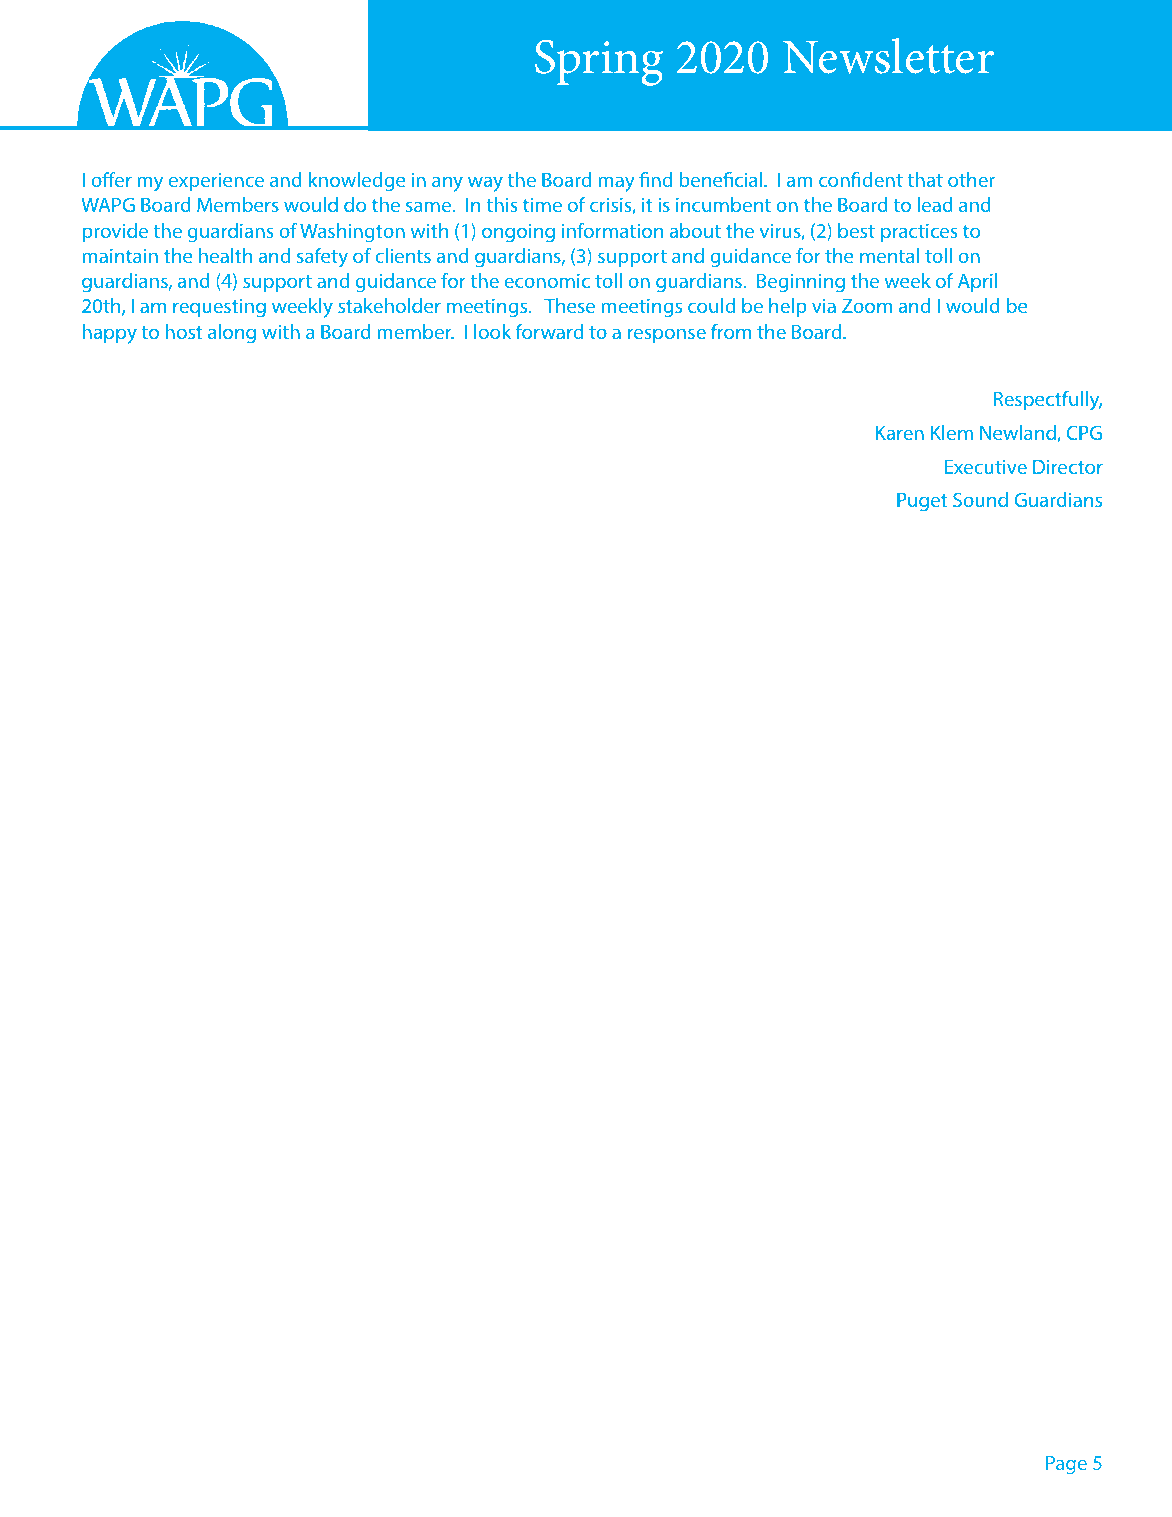 Image resolution: width=1172 pixels, height=1517 pixels. I want to click on Executive, so click(986, 466).
